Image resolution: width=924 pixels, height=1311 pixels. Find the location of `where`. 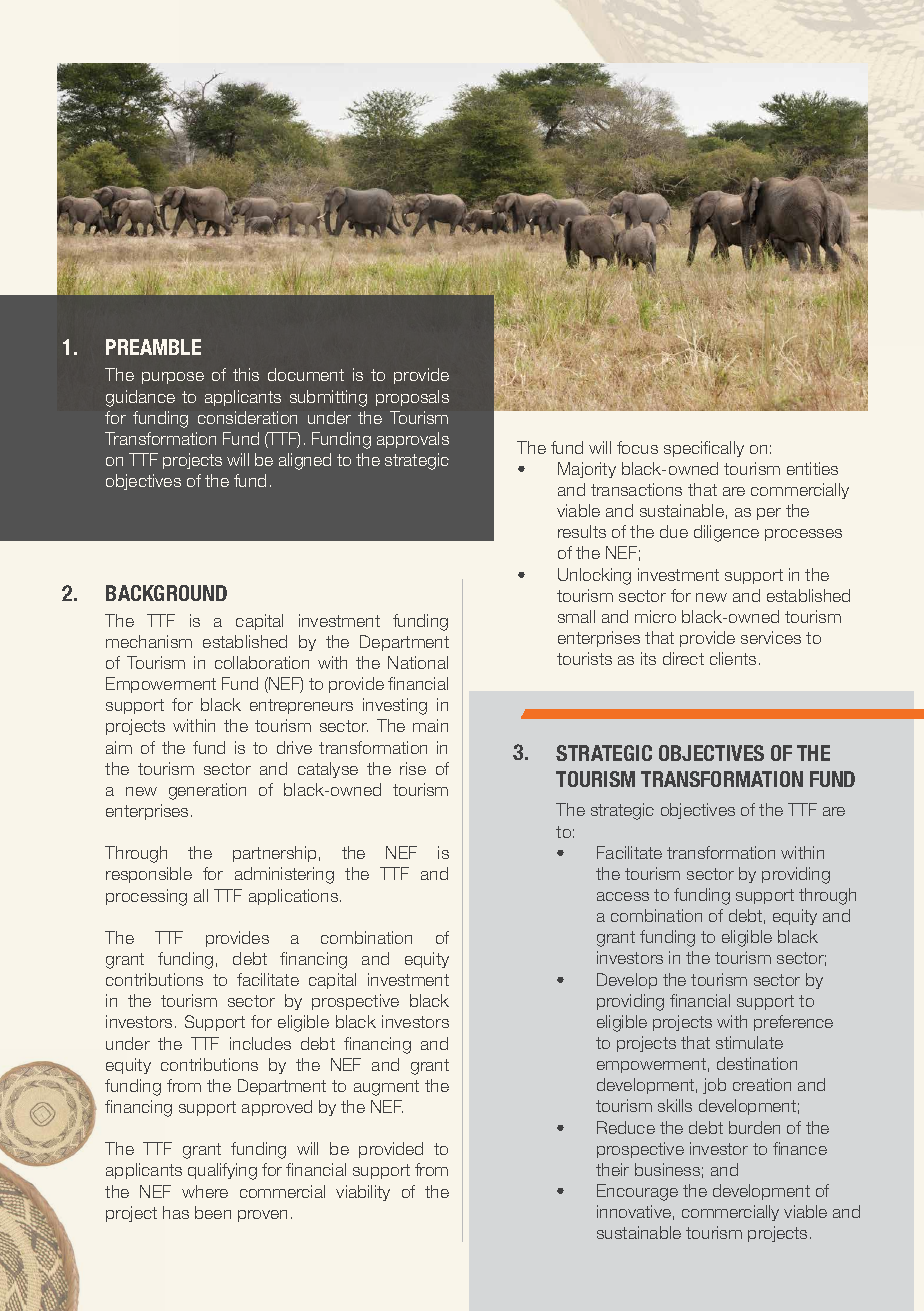

where is located at coordinates (205, 1191).
